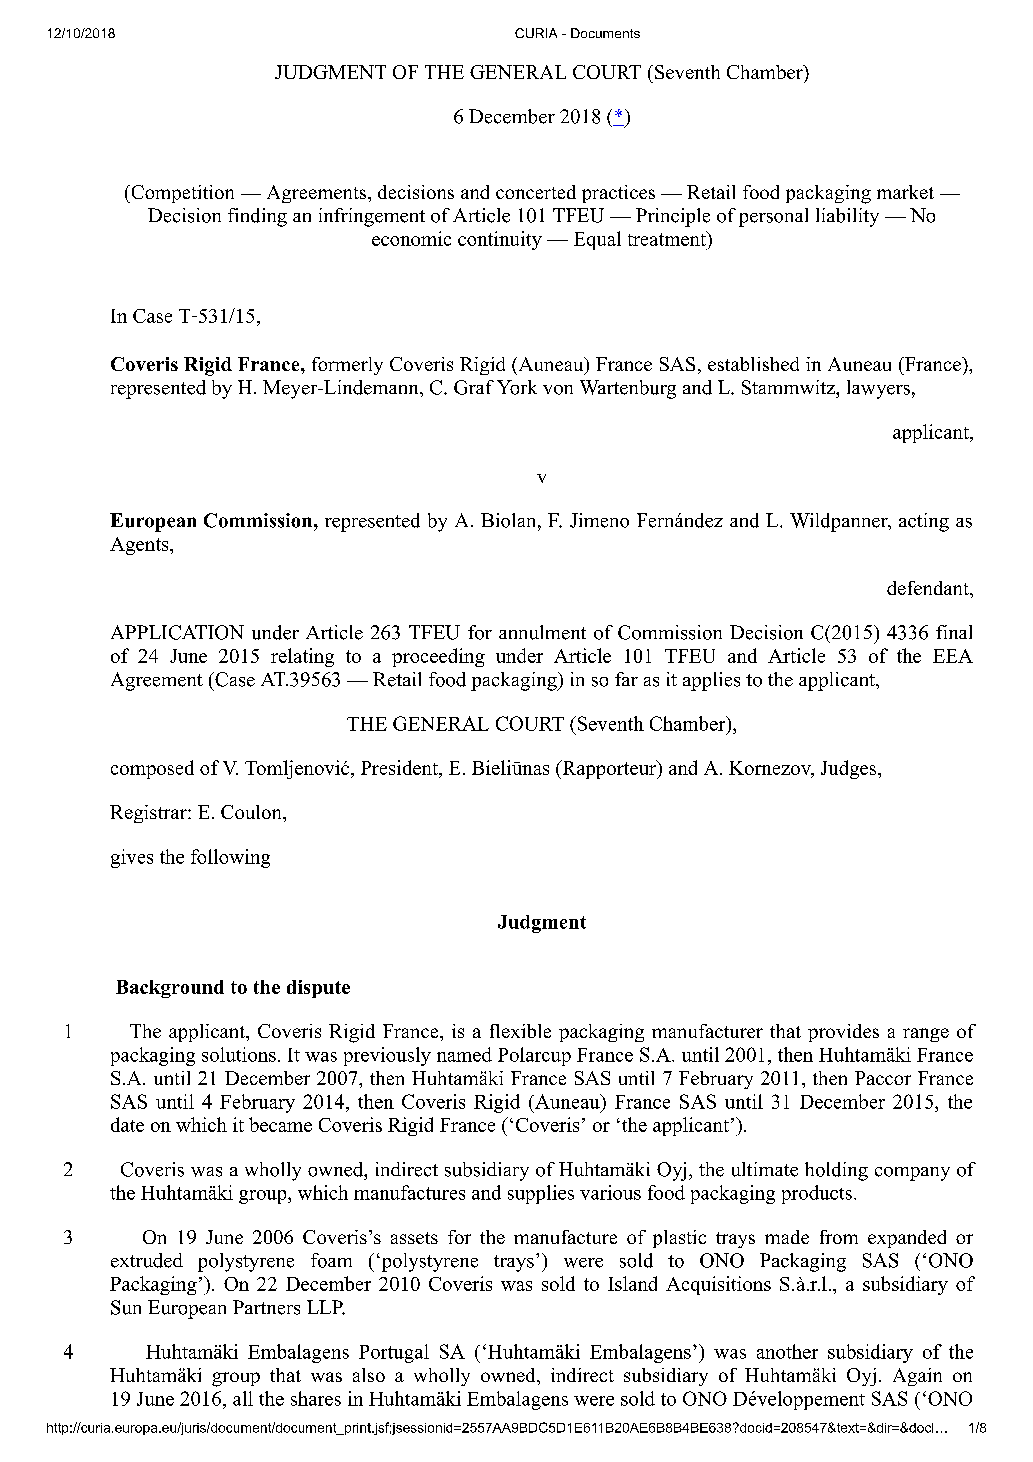  Describe the element at coordinates (632, 1283) in the screenshot. I see `Island` at that location.
